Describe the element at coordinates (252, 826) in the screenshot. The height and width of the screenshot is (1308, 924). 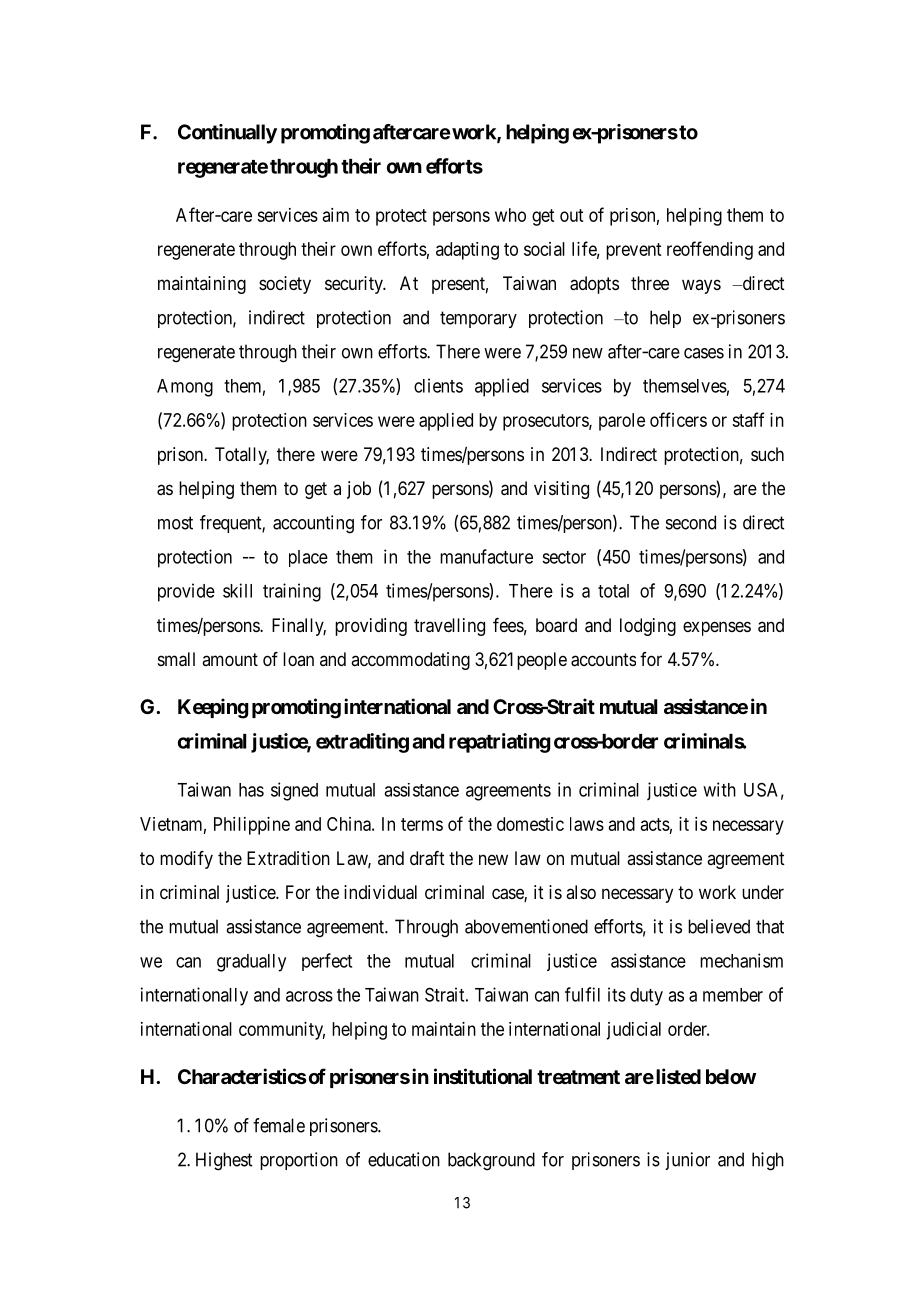
I see `Philippine` at that location.
